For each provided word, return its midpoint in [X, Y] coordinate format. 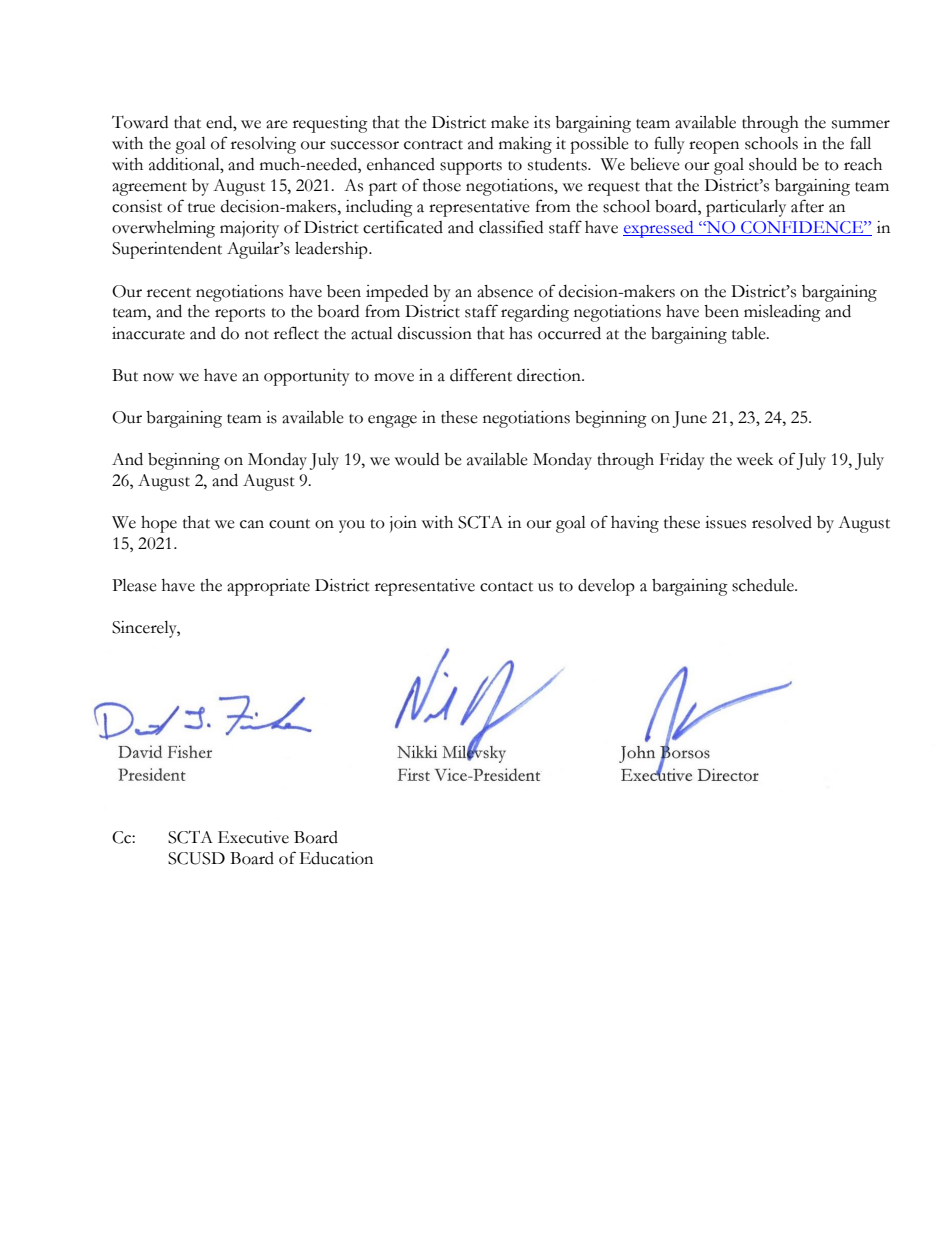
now [158, 377]
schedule [764, 585]
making [525, 145]
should [773, 164]
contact [506, 587]
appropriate [268, 587]
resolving [263, 145]
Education [336, 858]
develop [606, 587]
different [481, 375]
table [750, 333]
